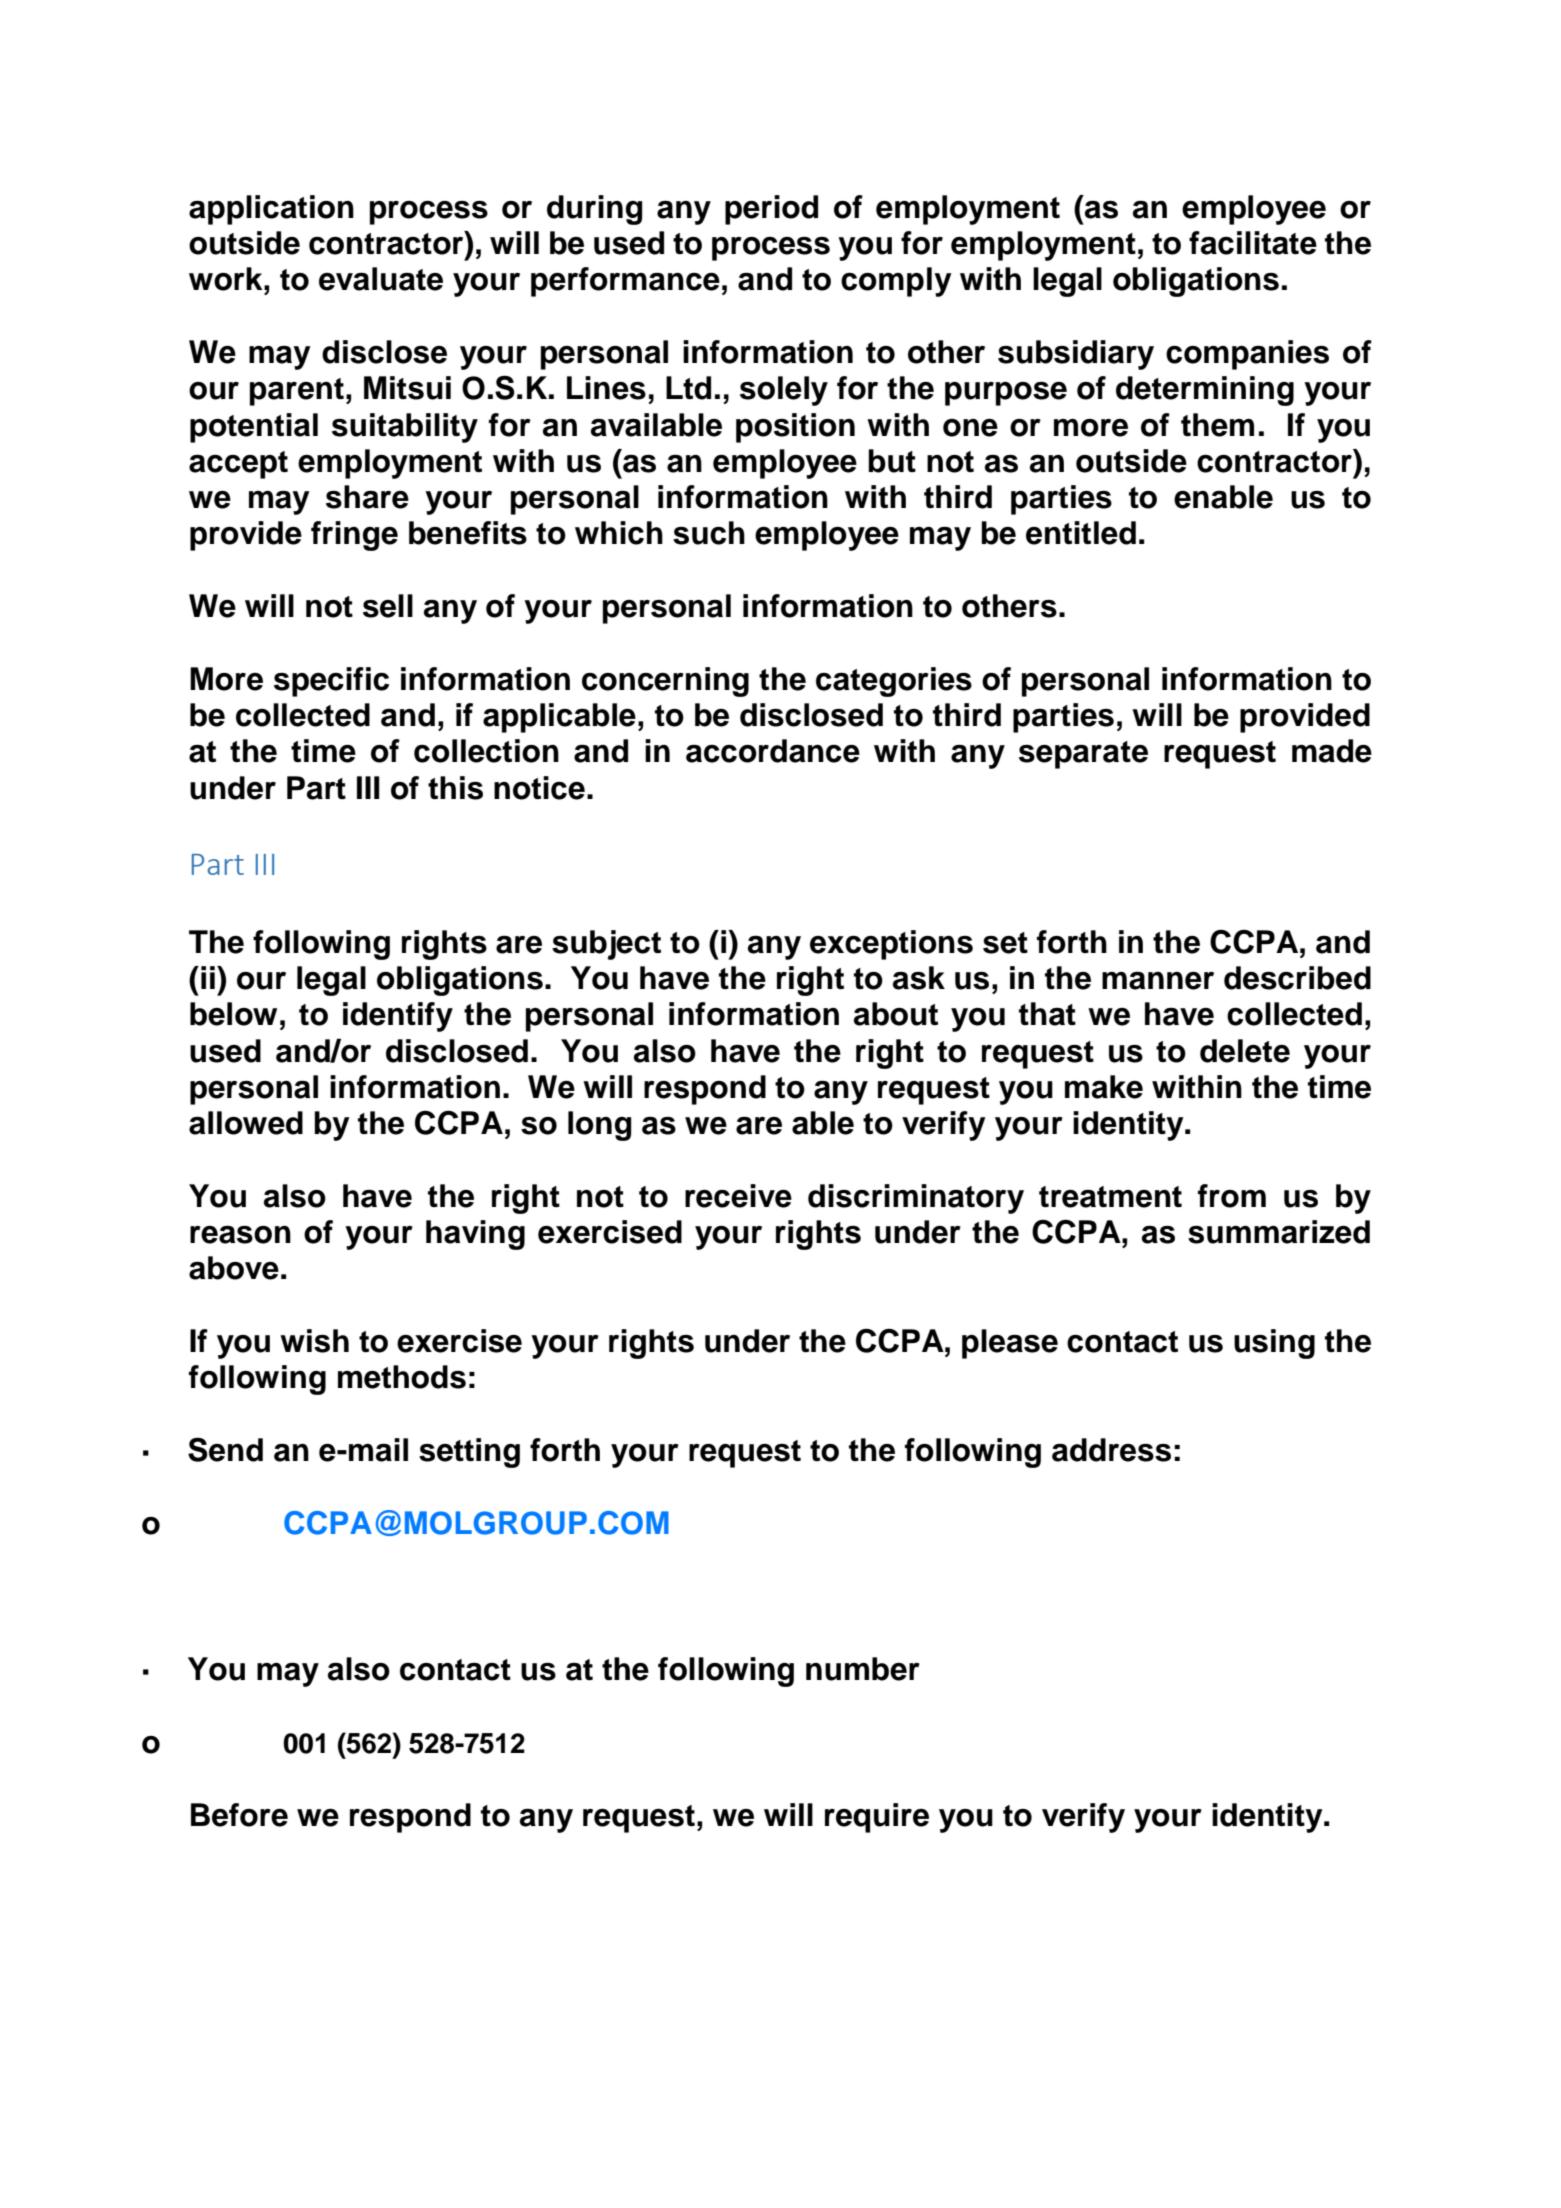  What do you see at coordinates (665, 682) in the screenshot?
I see `concerning` at bounding box center [665, 682].
